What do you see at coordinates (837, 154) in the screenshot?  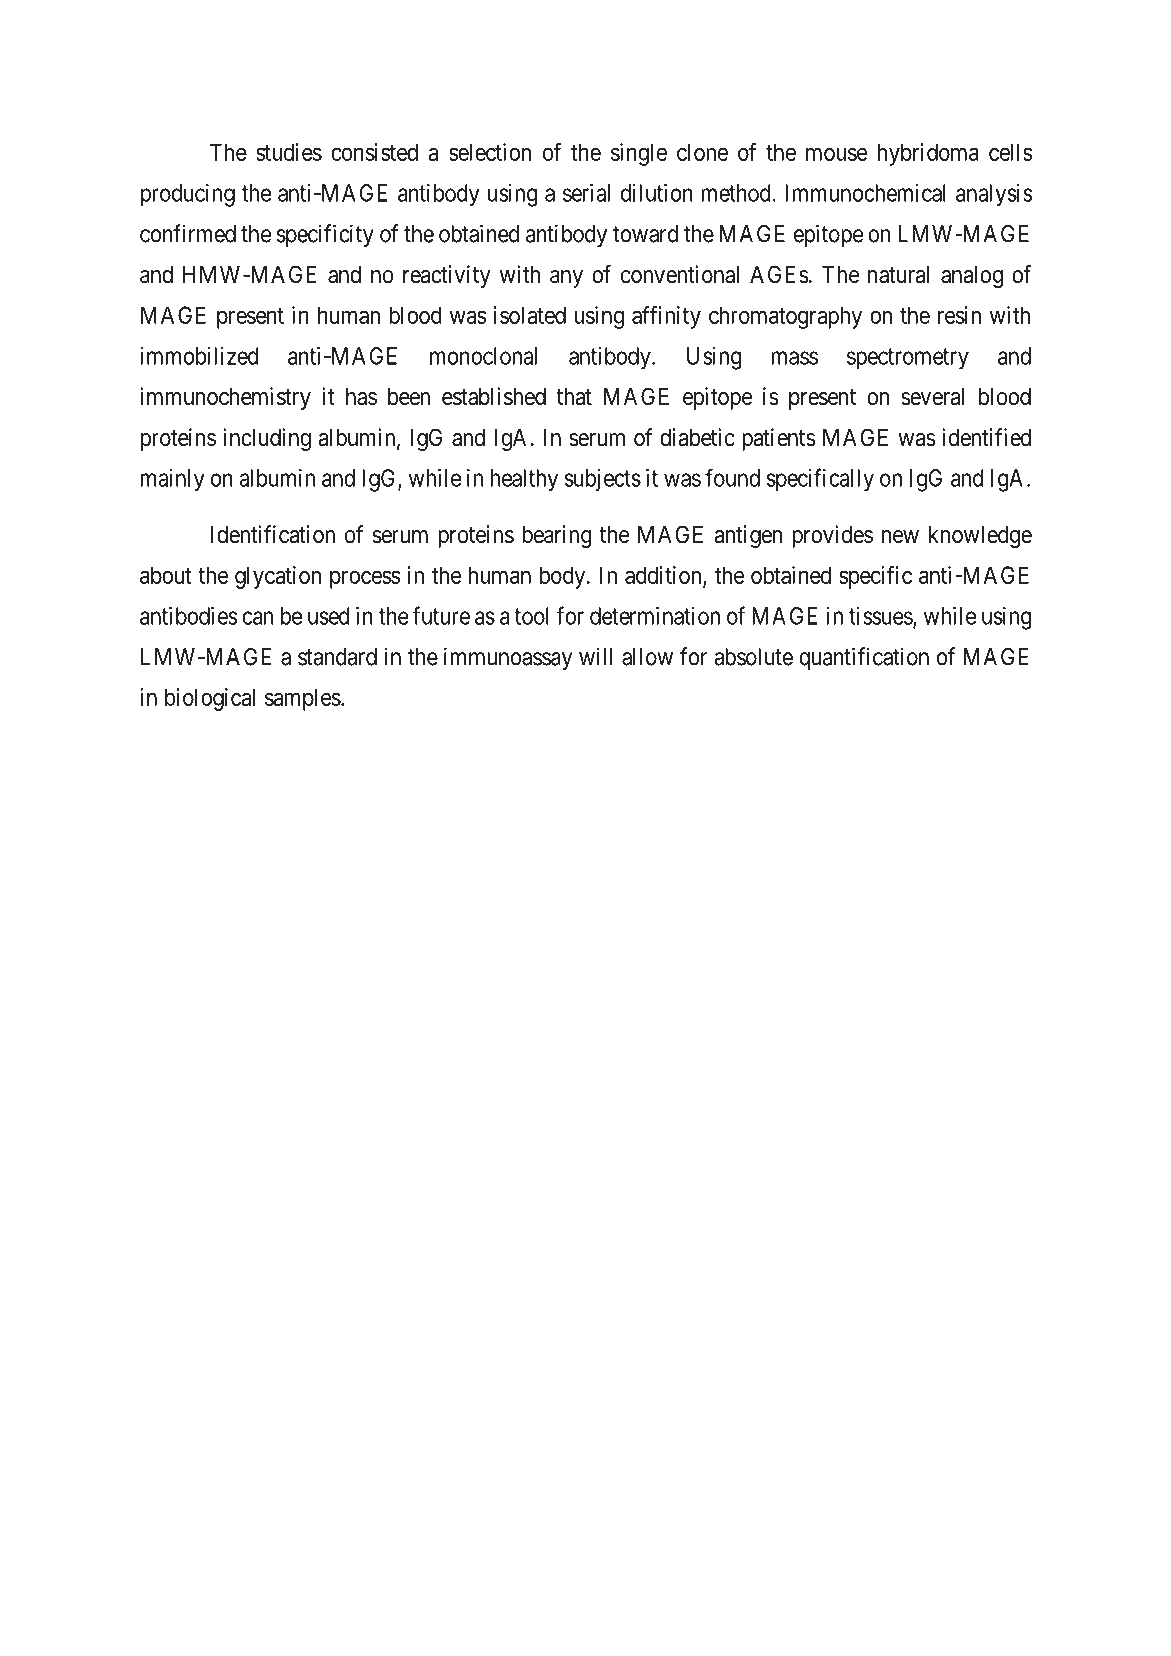 I see `mouse` at bounding box center [837, 154].
